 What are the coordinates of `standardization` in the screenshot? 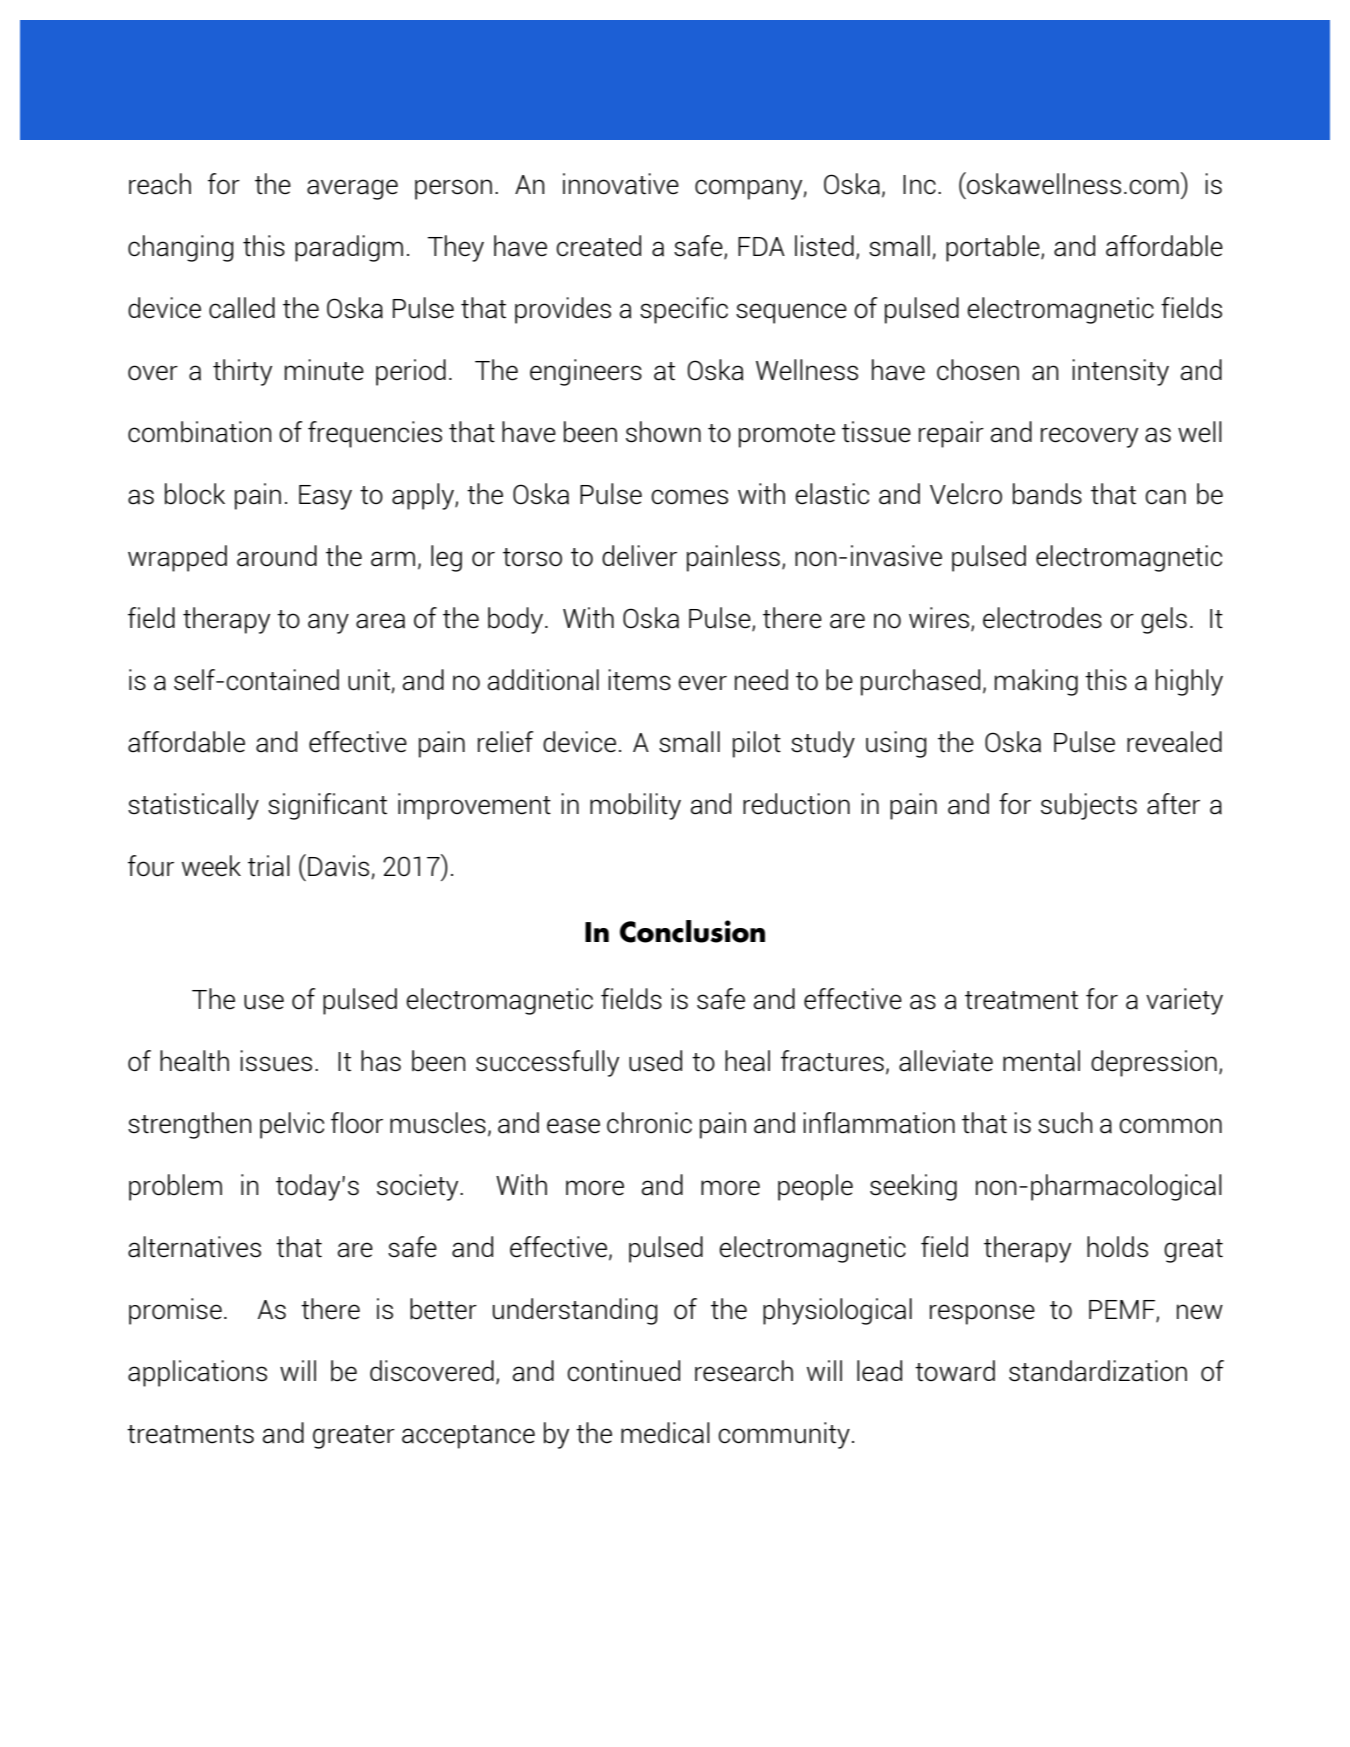 It's located at (1098, 1371).
